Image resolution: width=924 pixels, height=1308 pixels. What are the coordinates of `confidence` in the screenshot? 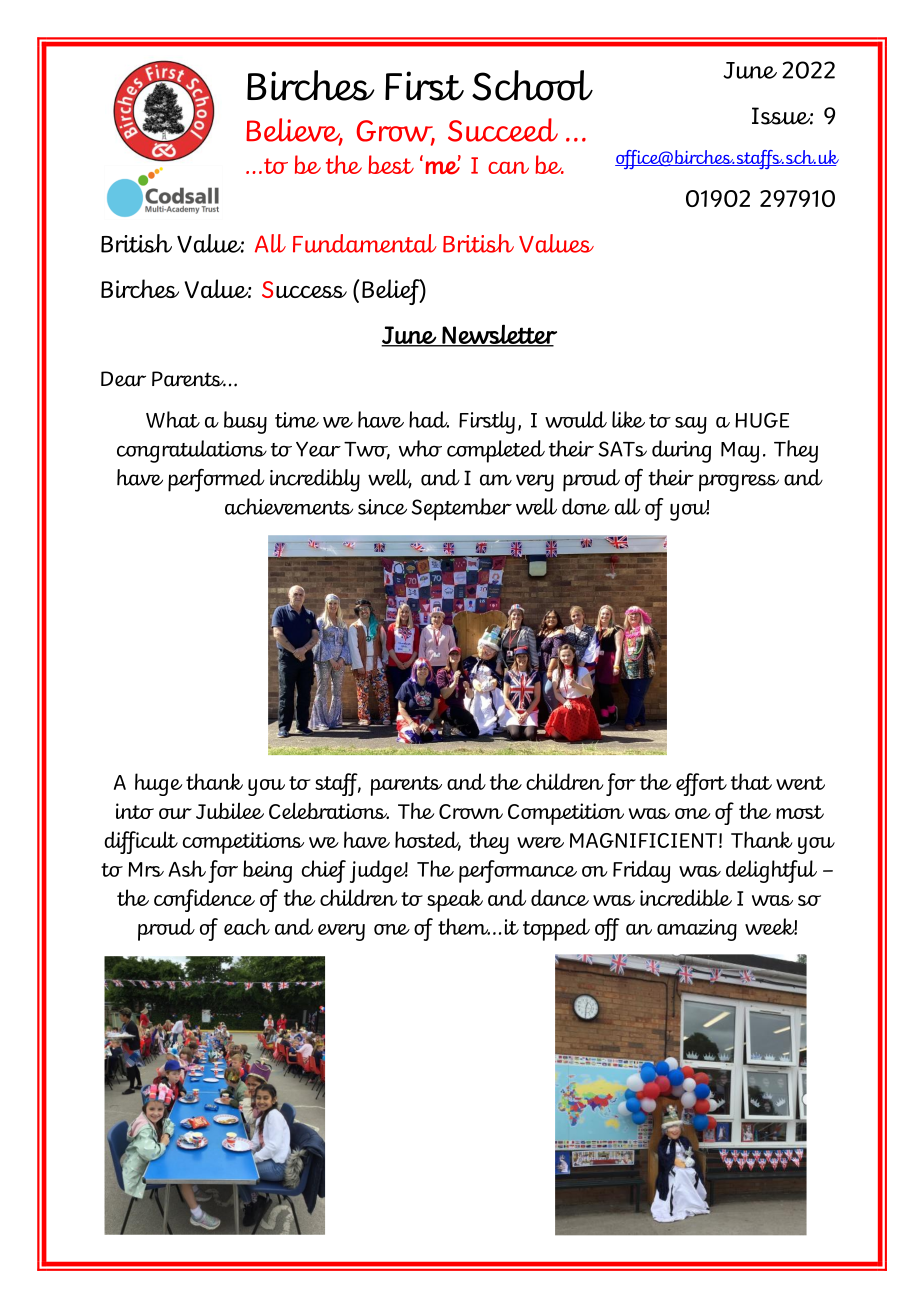 It's located at (204, 900).
